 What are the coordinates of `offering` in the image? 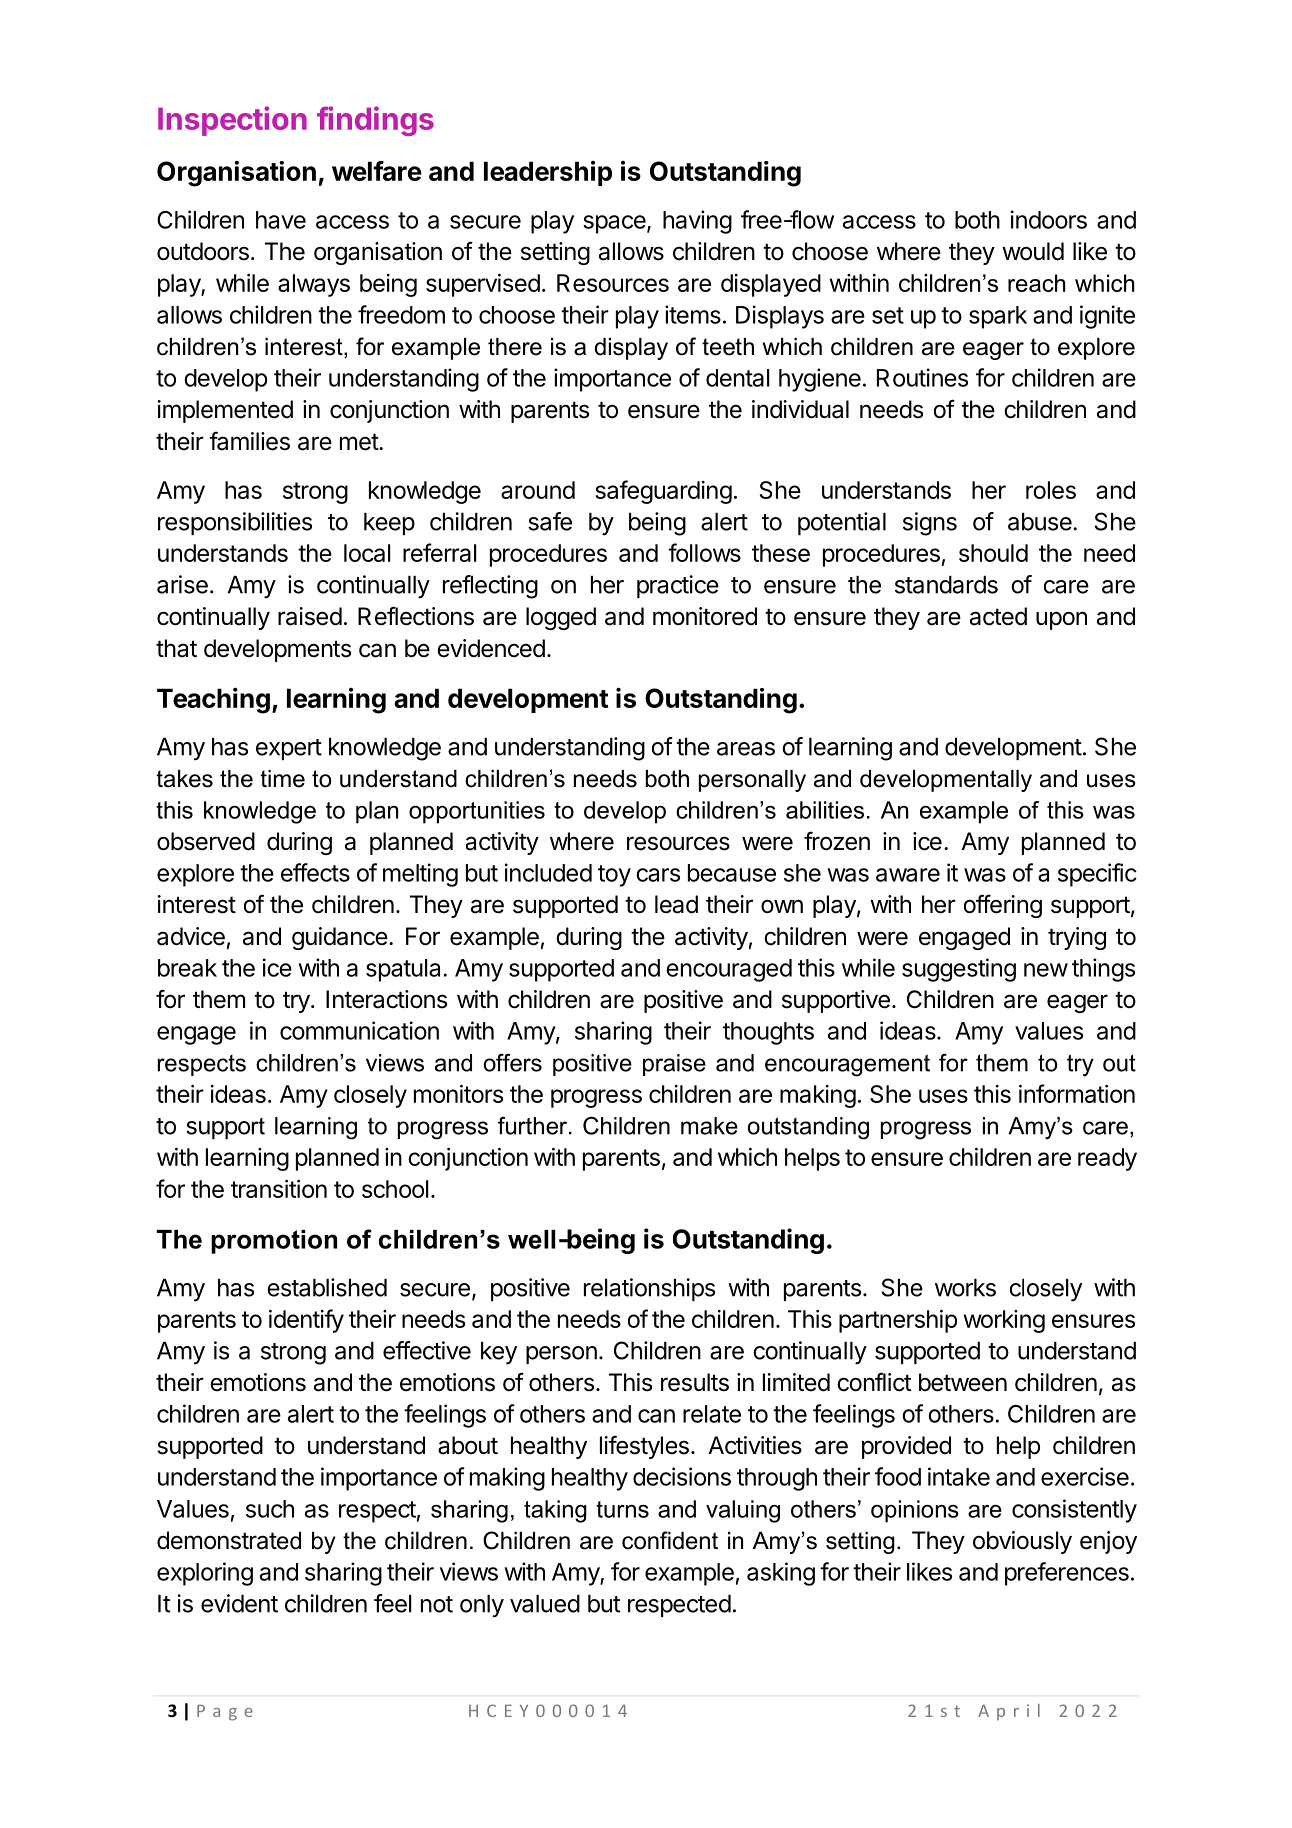 It's located at (1003, 906).
